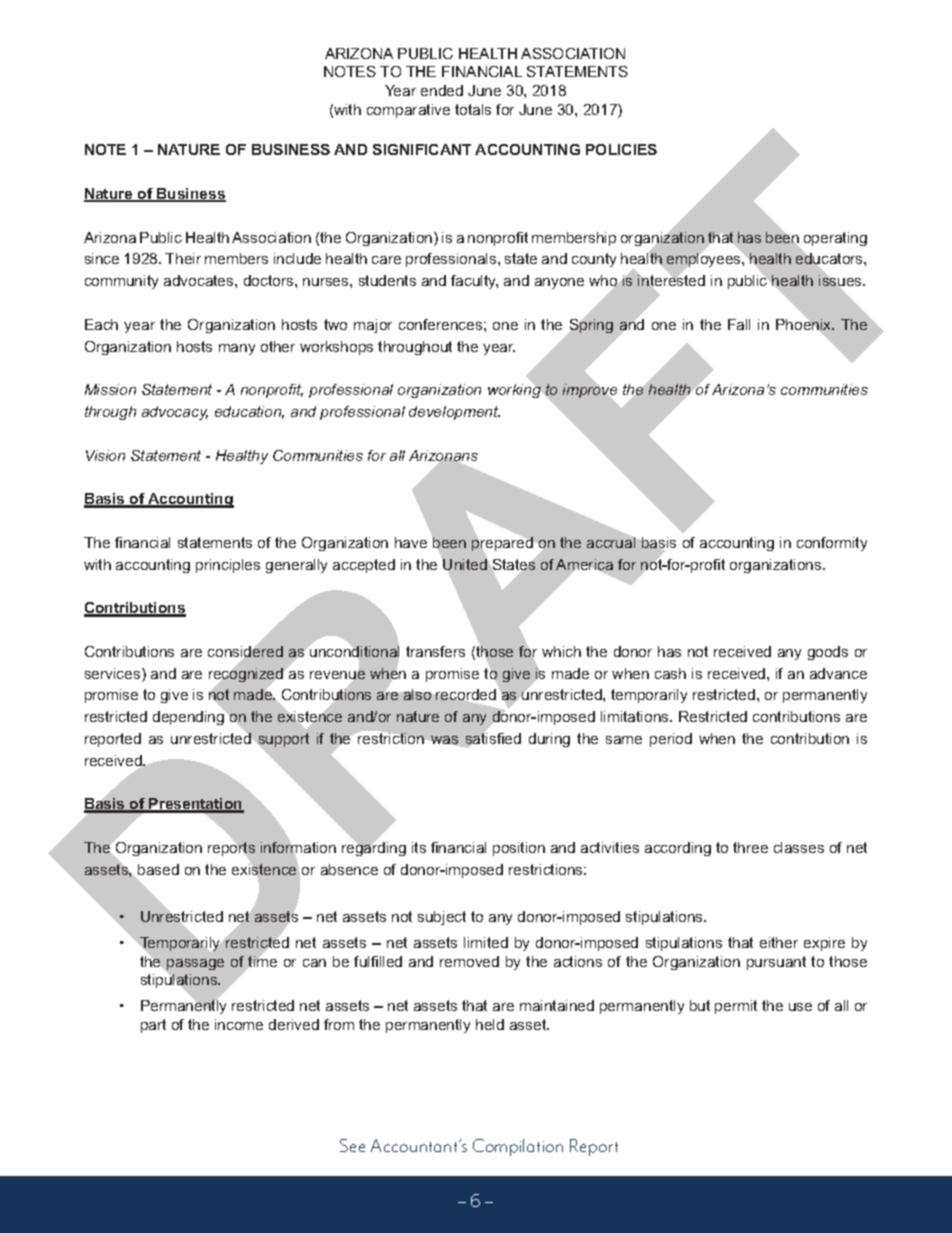 This screenshot has height=1233, width=952. Describe the element at coordinates (621, 149) in the screenshot. I see `POLICIES` at that location.
